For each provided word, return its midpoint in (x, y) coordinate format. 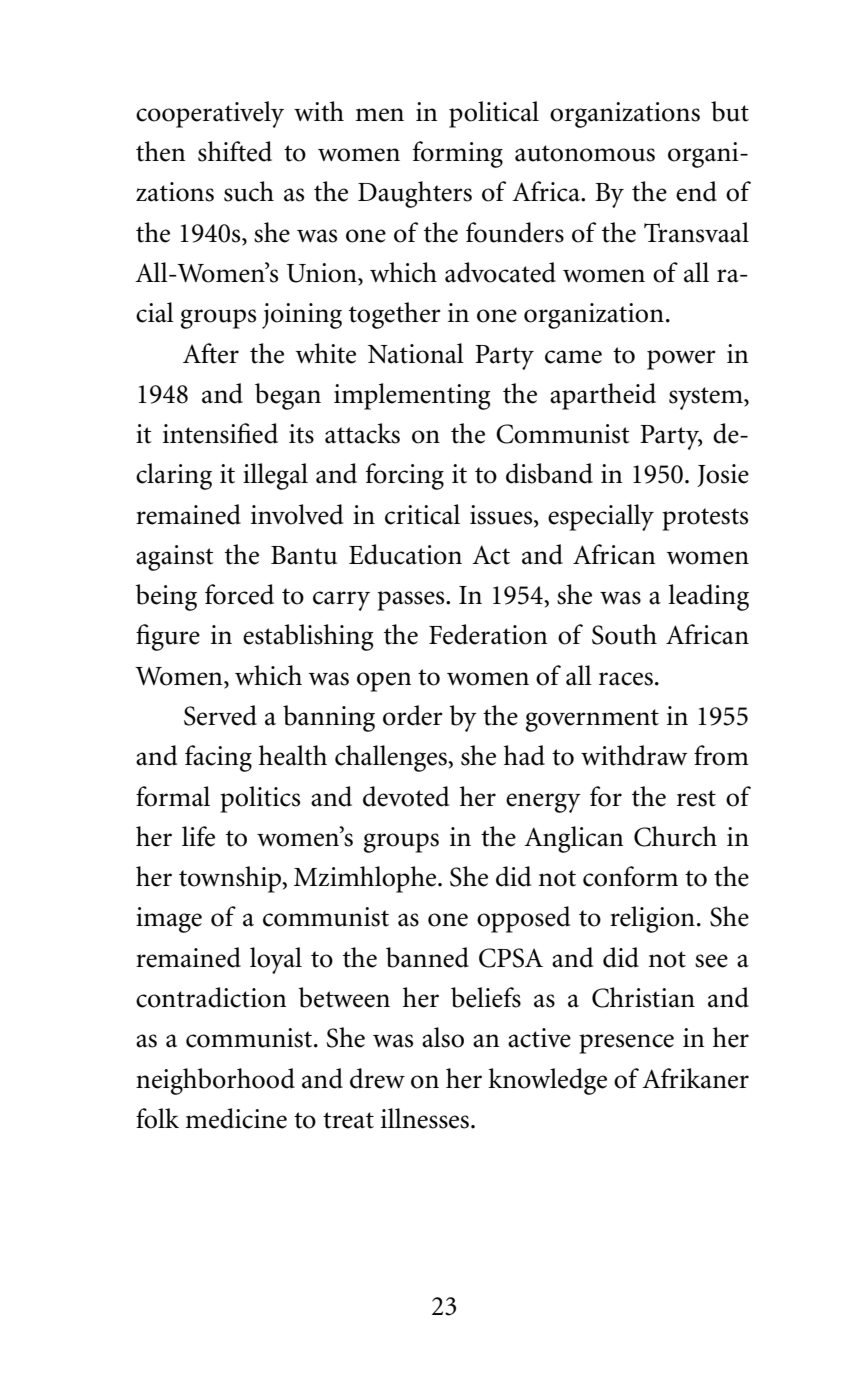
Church (675, 836)
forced (239, 594)
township (231, 879)
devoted (406, 796)
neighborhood (215, 1081)
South (624, 634)
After (211, 353)
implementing (412, 396)
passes (412, 601)
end (696, 191)
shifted (235, 151)
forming (458, 154)
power (681, 360)
